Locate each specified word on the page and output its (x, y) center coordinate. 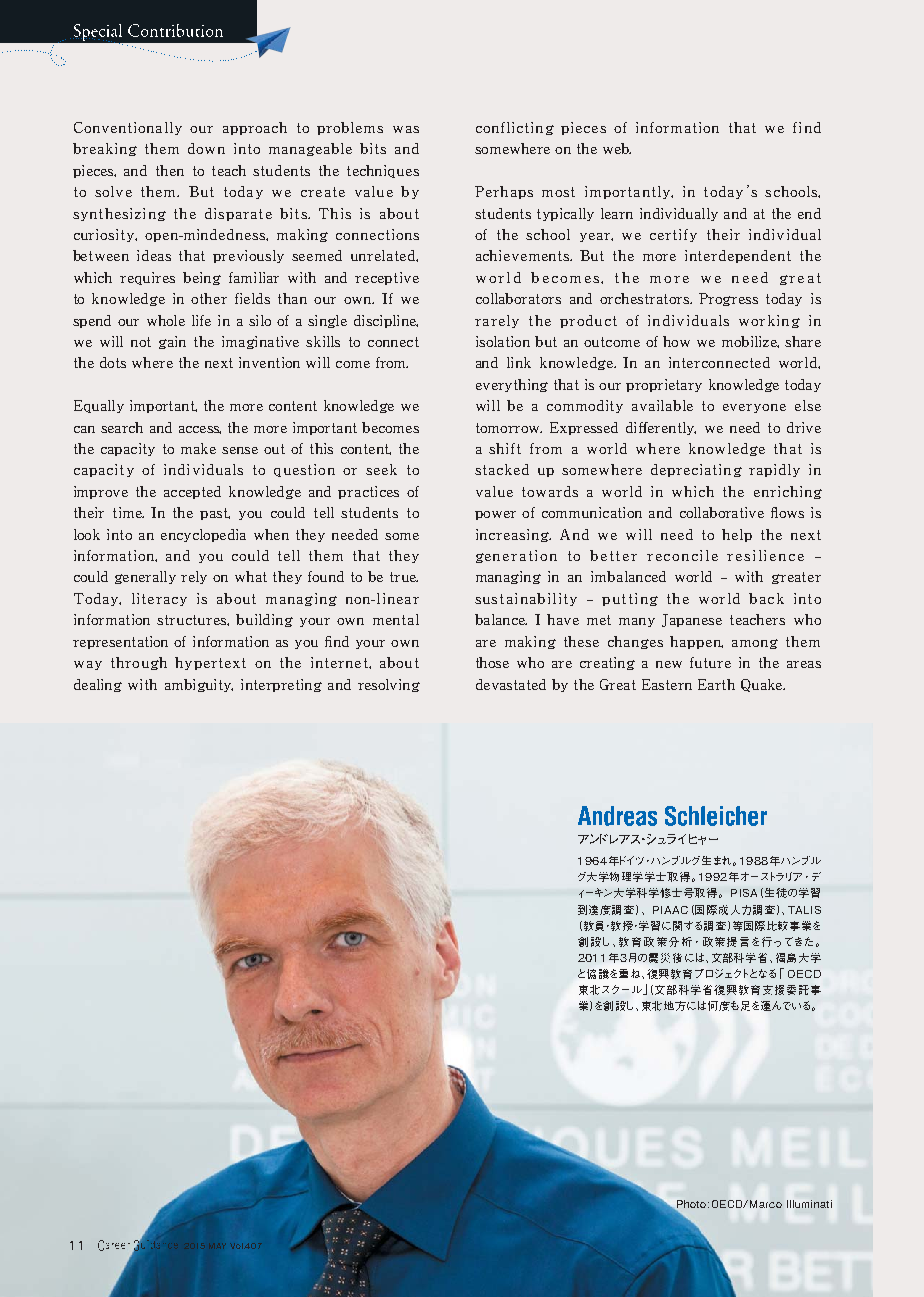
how (676, 341)
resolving (389, 685)
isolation (503, 341)
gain (172, 342)
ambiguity (199, 685)
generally (145, 577)
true (404, 577)
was (406, 129)
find (807, 127)
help (737, 535)
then (170, 170)
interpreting (281, 685)
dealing (98, 685)
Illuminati (809, 1204)
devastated (511, 684)
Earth (716, 684)
